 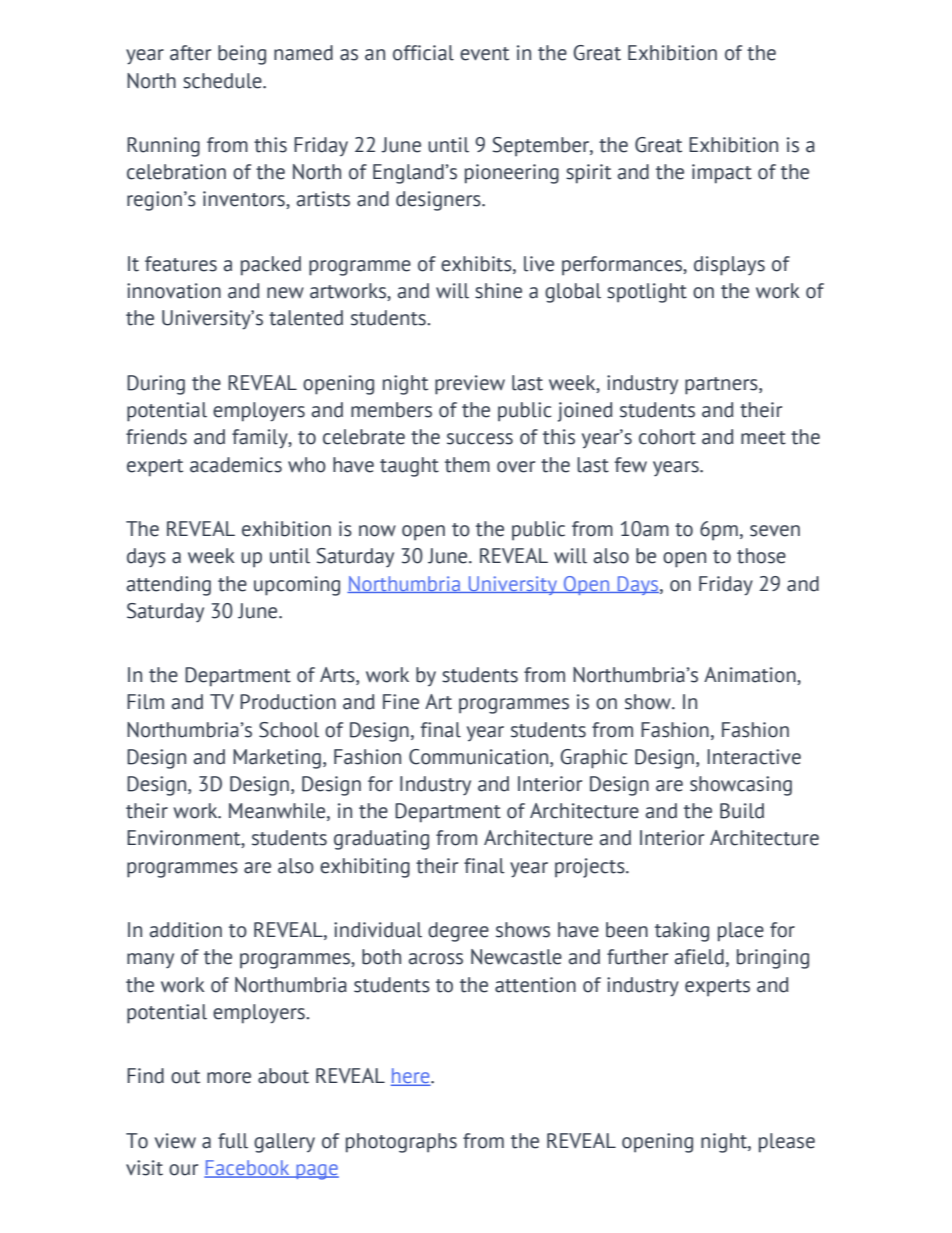 What do you see at coordinates (498, 291) in the screenshot?
I see `shine` at bounding box center [498, 291].
